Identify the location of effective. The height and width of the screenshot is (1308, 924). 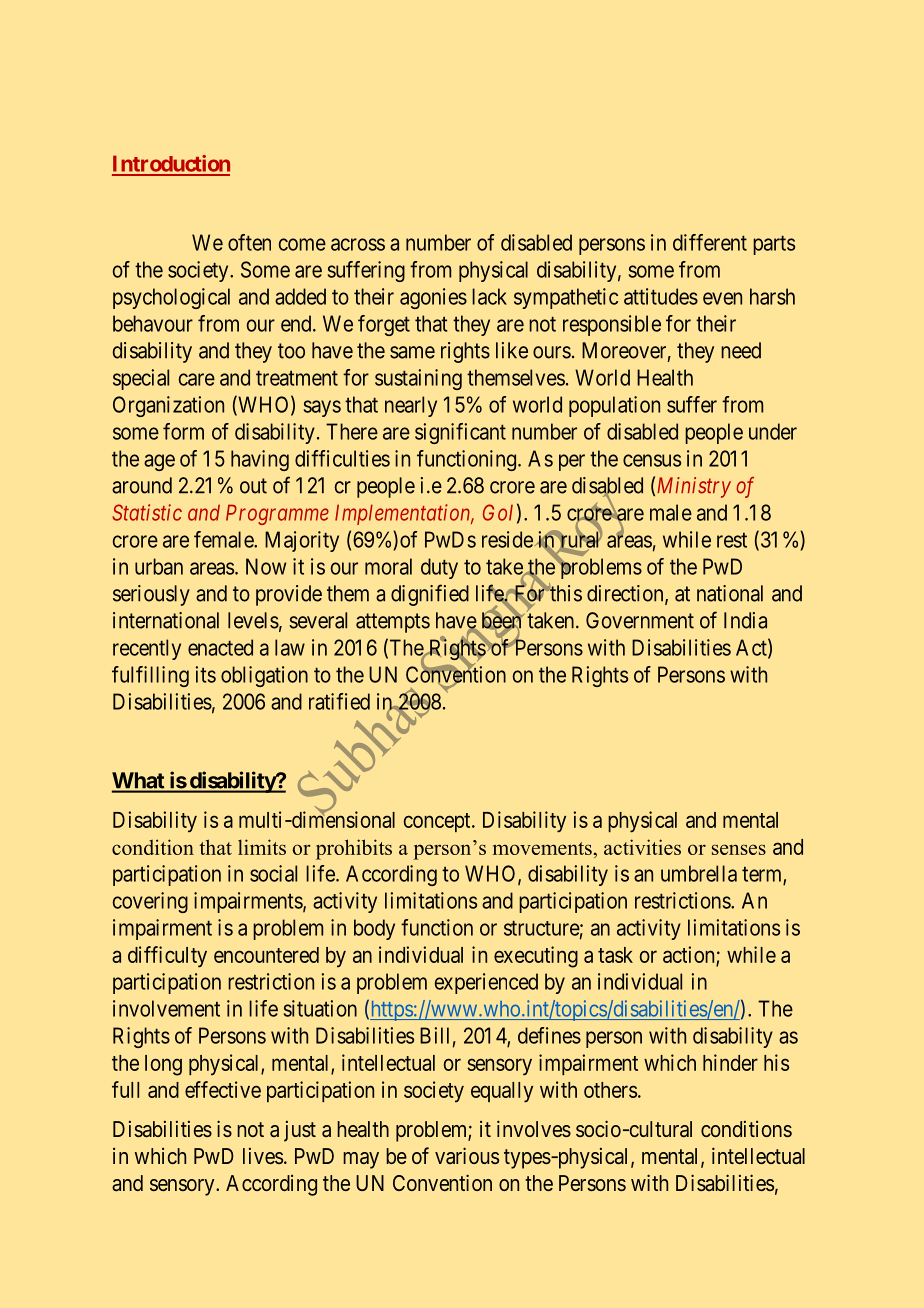
(223, 1089).
